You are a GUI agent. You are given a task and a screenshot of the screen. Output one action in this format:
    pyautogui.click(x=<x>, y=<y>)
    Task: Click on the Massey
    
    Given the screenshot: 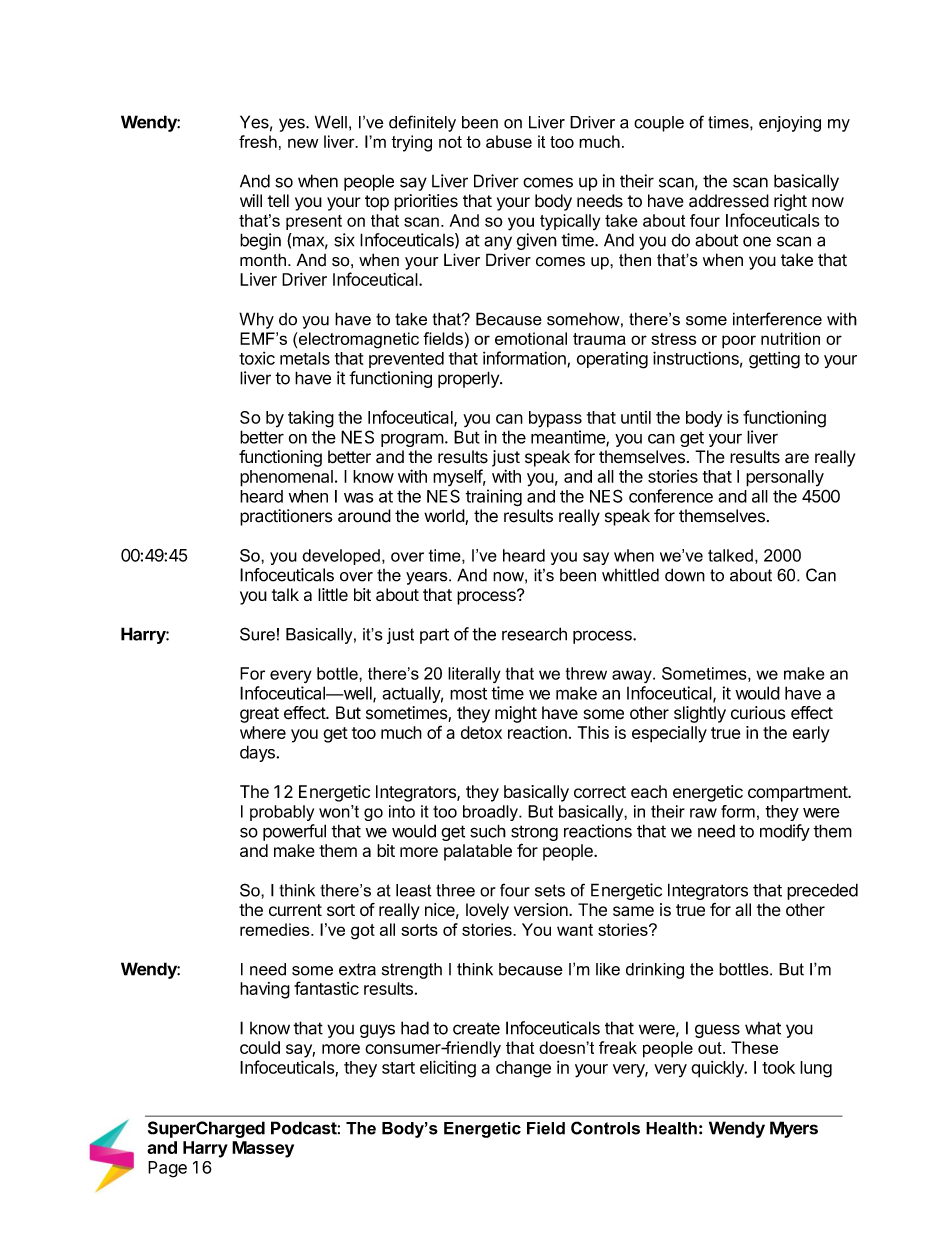 What is the action you would take?
    pyautogui.click(x=263, y=1149)
